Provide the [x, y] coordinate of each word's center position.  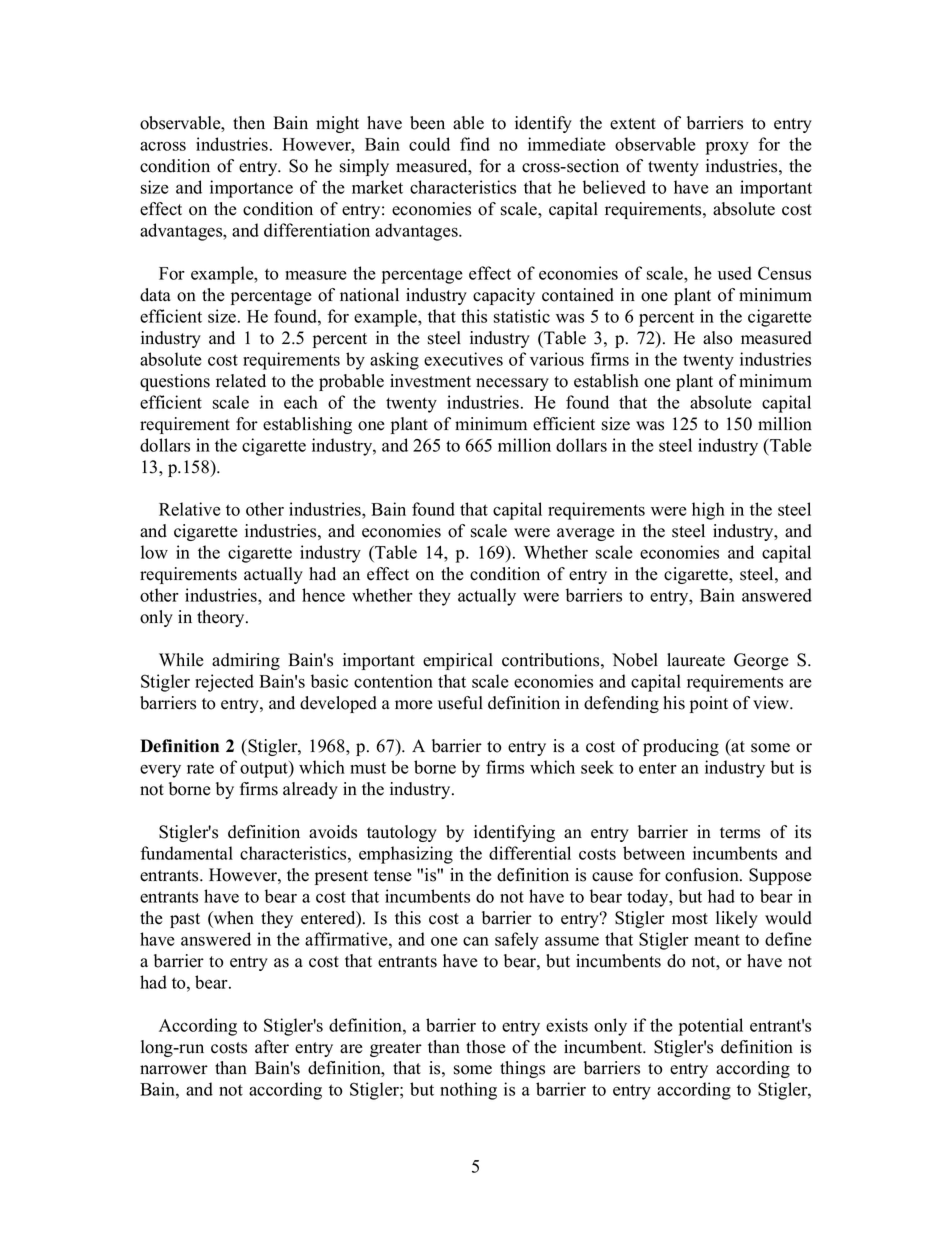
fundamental [187, 853]
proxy [727, 148]
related [241, 381]
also [718, 338]
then [249, 123]
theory [222, 618]
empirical [458, 661]
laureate [696, 660]
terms [740, 833]
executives [463, 359]
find [475, 144]
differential [530, 853]
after [272, 1047]
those [486, 1047]
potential [711, 1027]
